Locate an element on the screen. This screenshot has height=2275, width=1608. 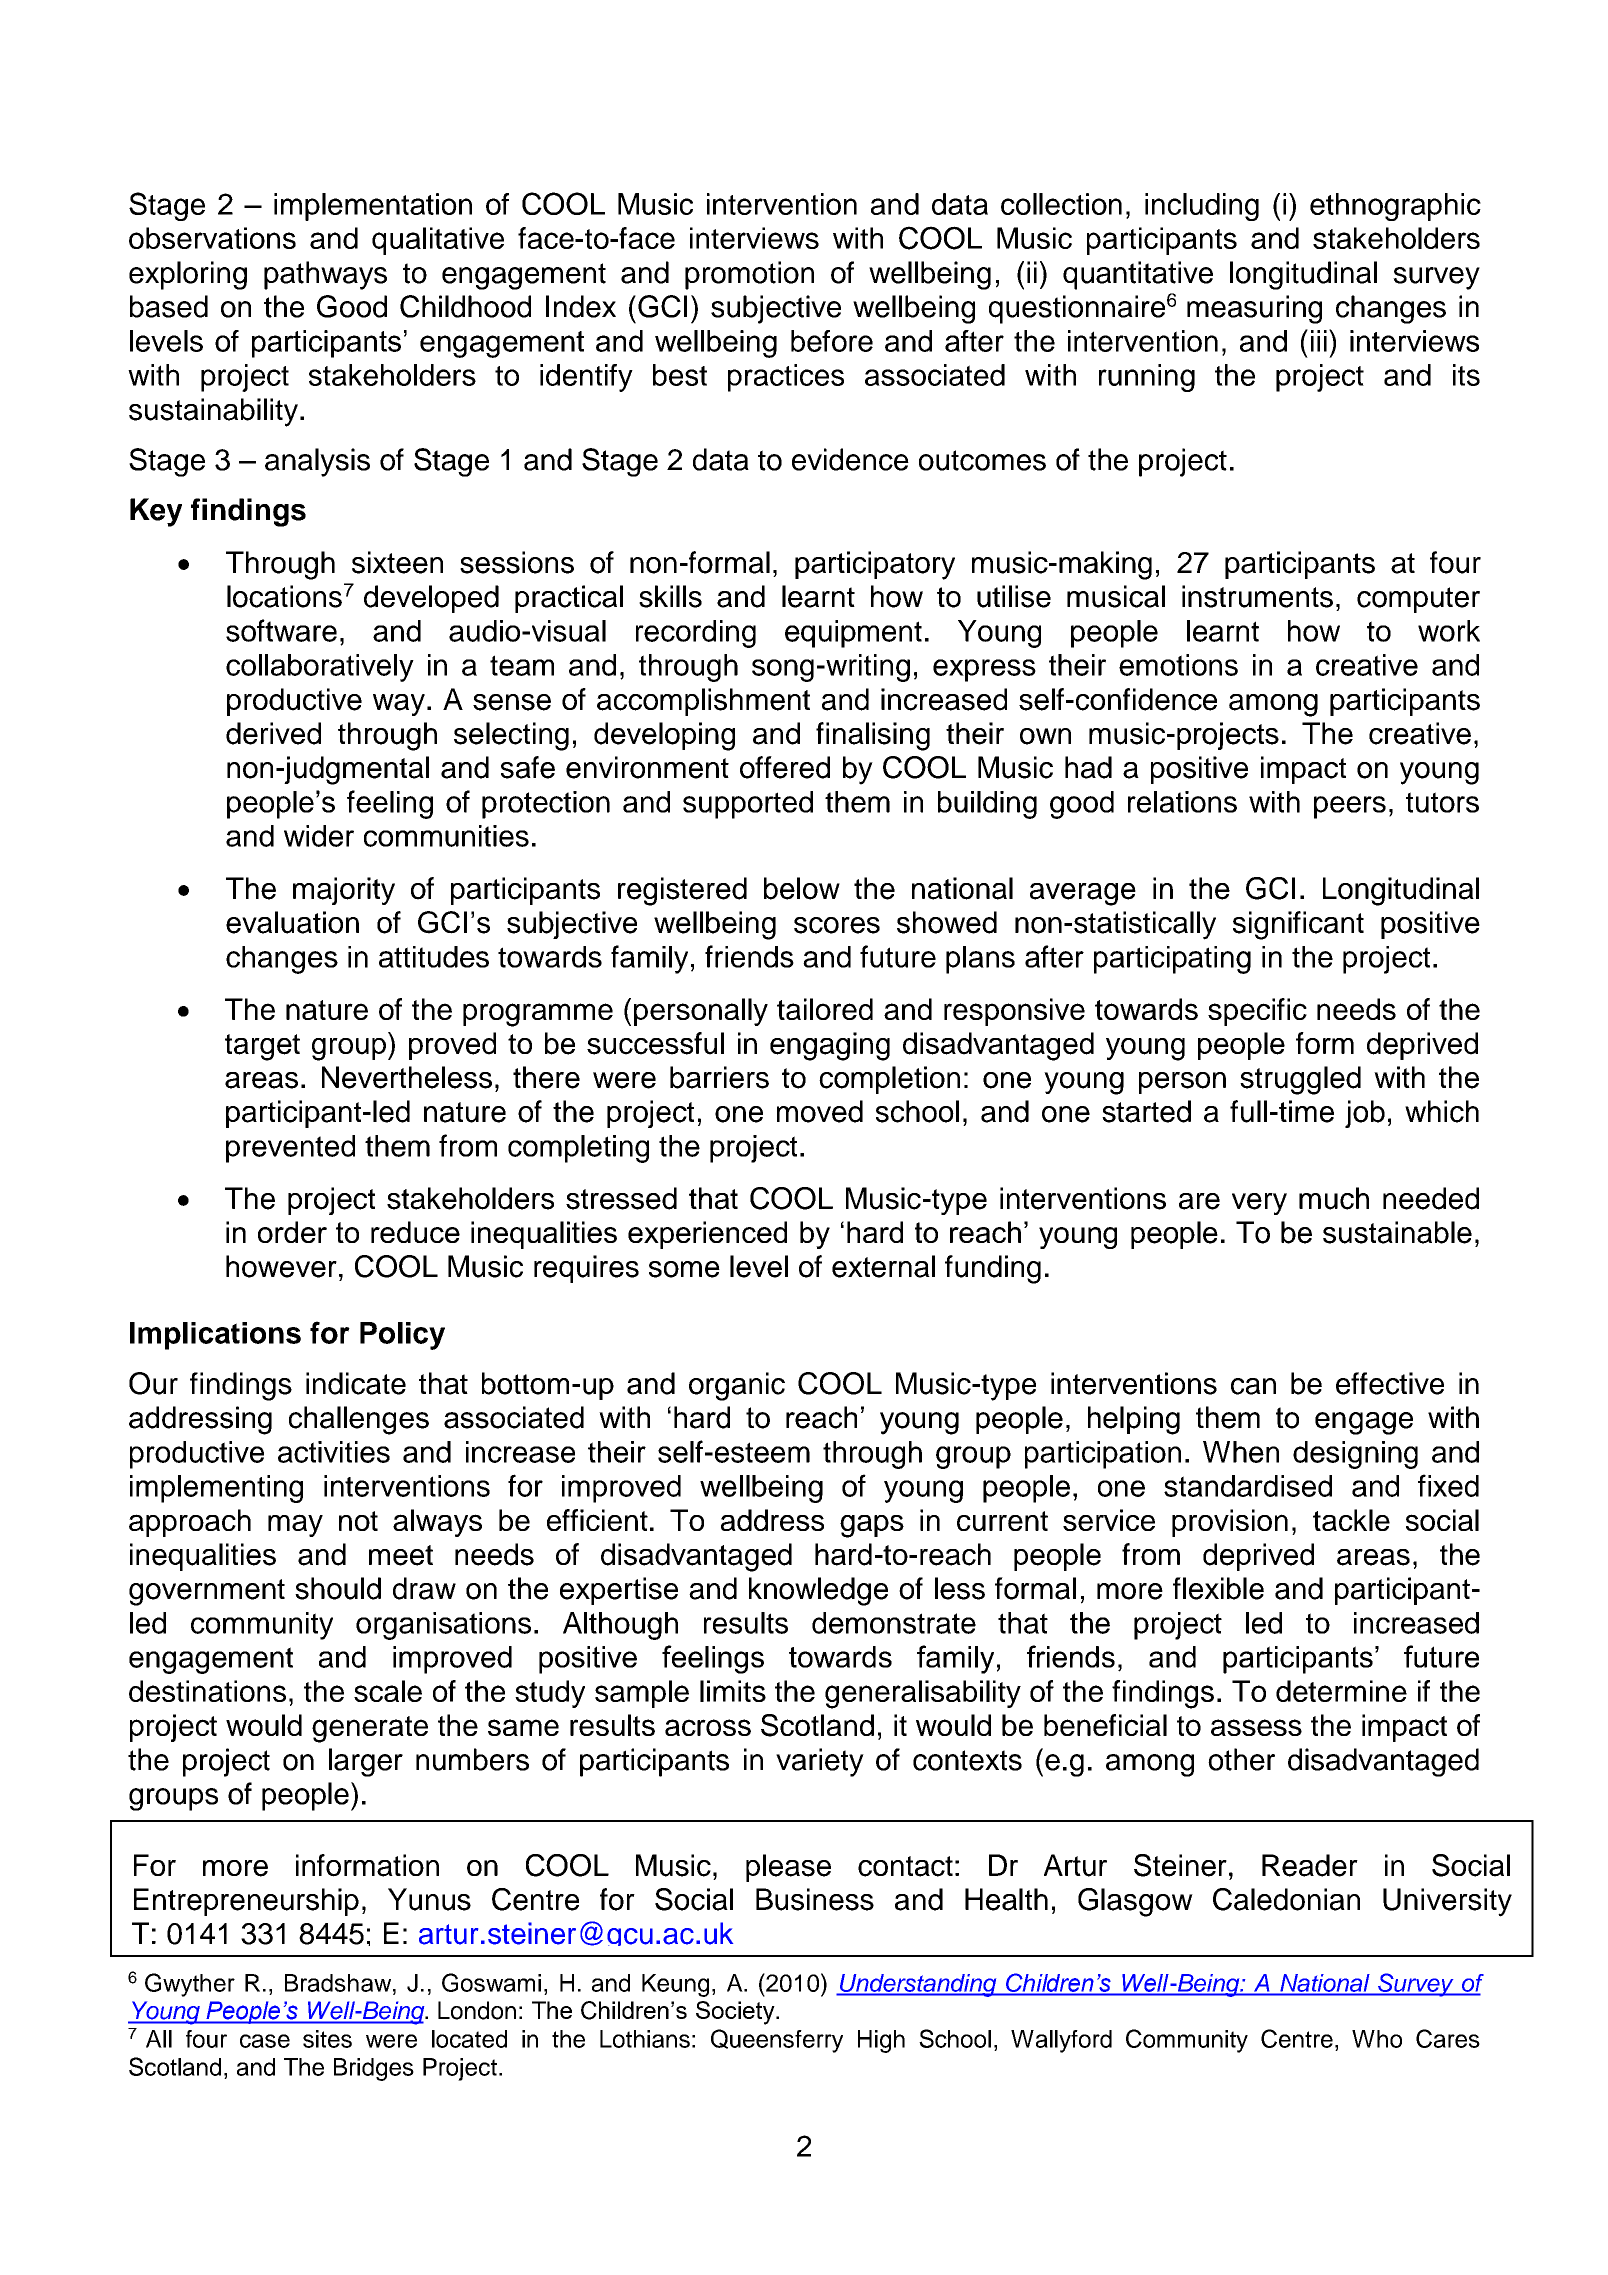
When is located at coordinates (1241, 1452).
